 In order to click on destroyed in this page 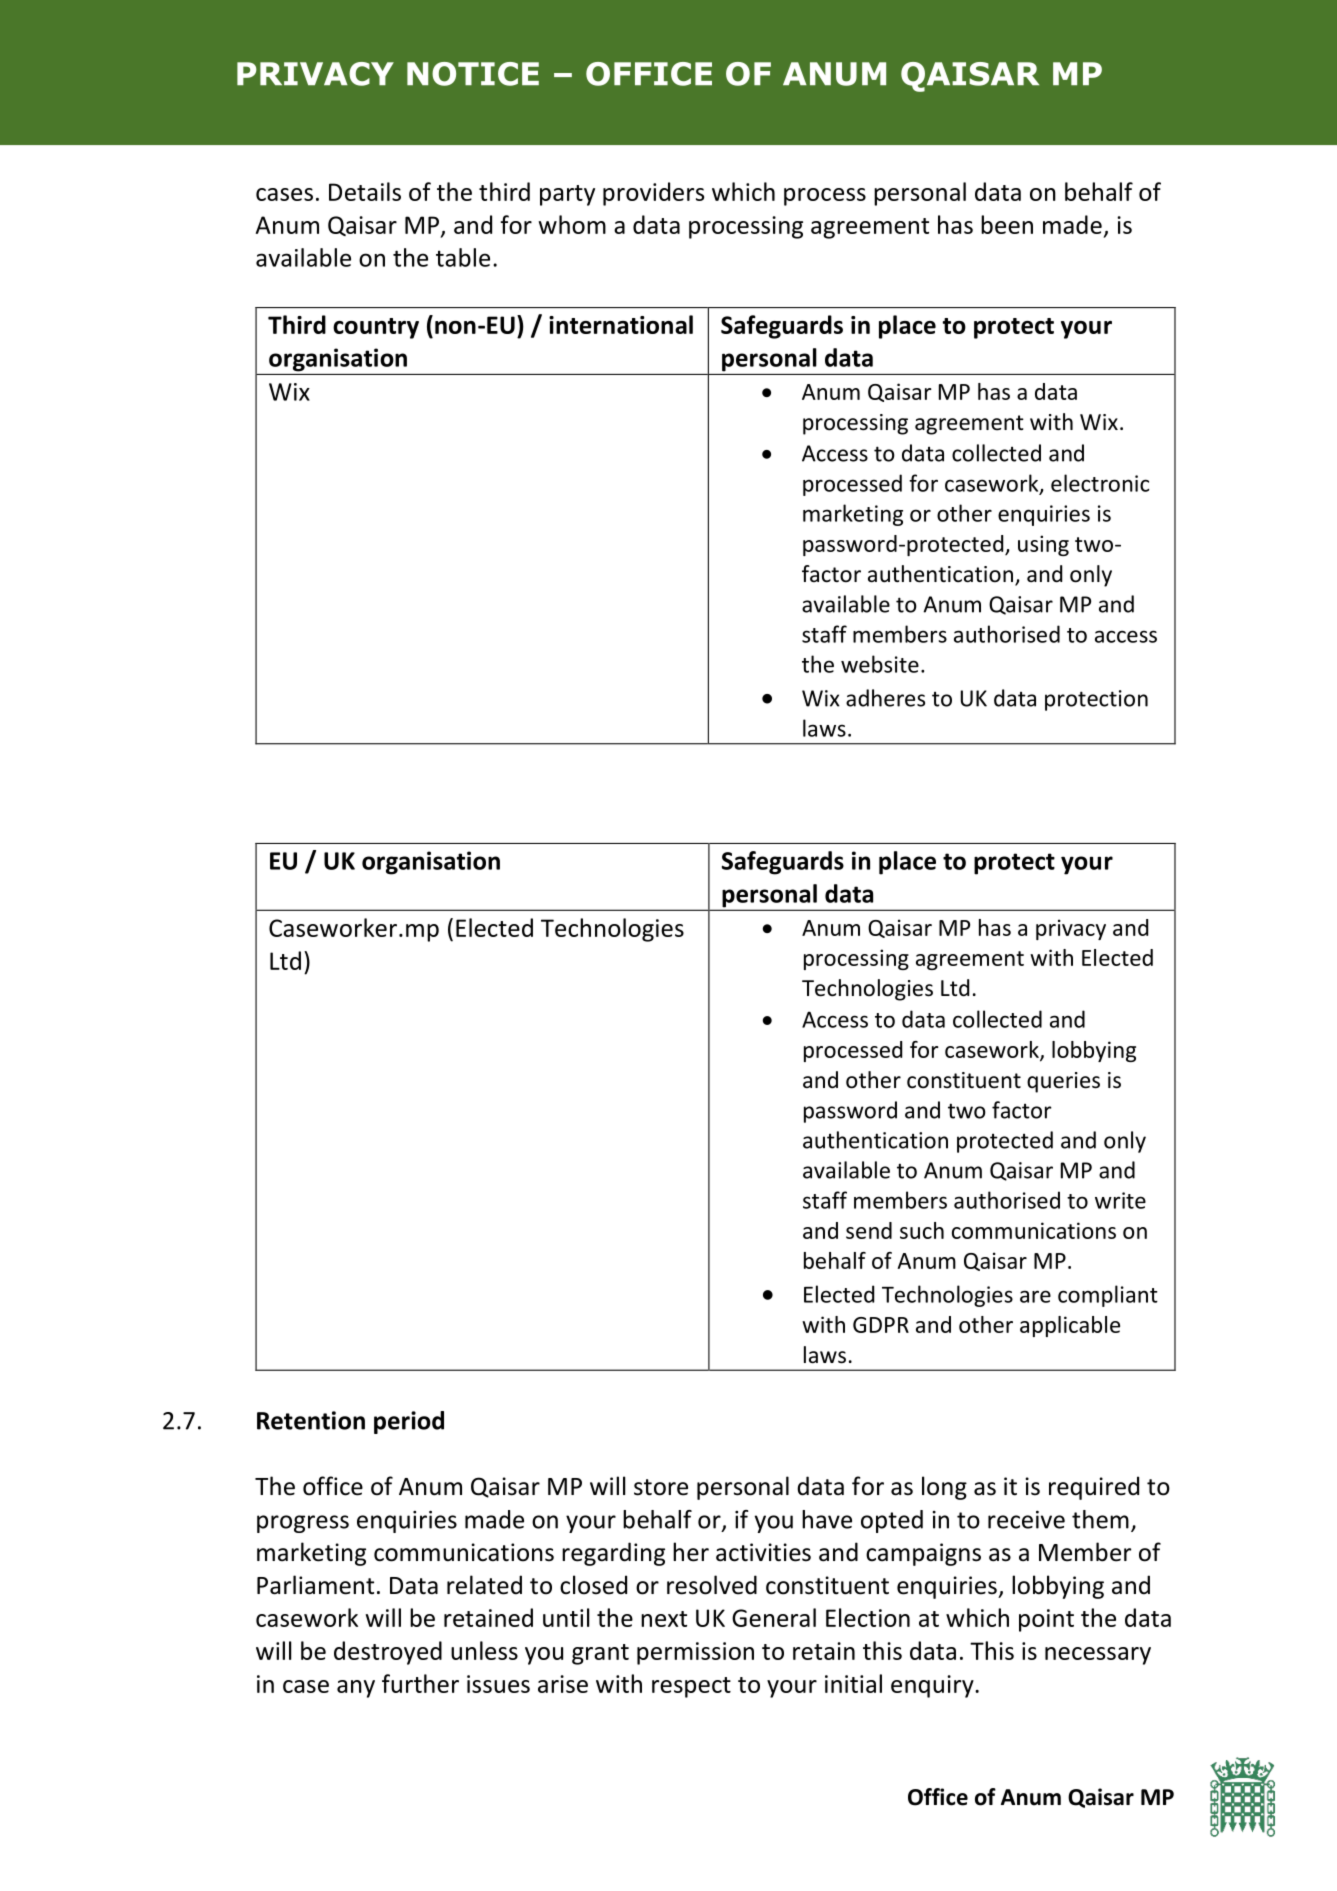, I will do `click(388, 1653)`.
